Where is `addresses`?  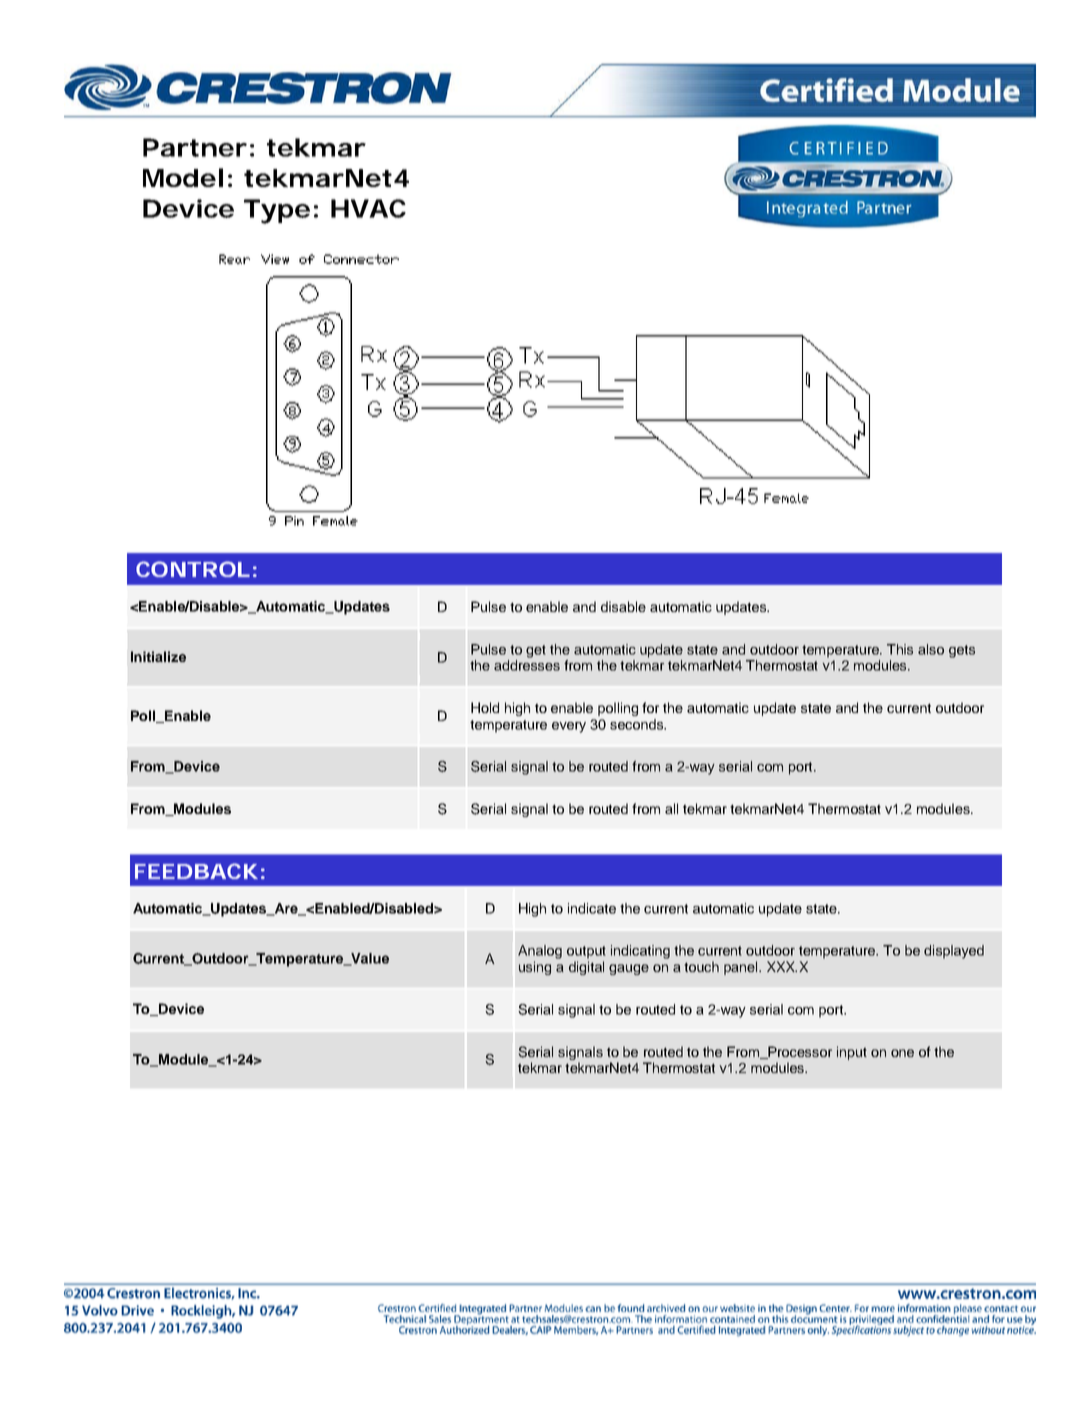
addresses is located at coordinates (527, 665).
